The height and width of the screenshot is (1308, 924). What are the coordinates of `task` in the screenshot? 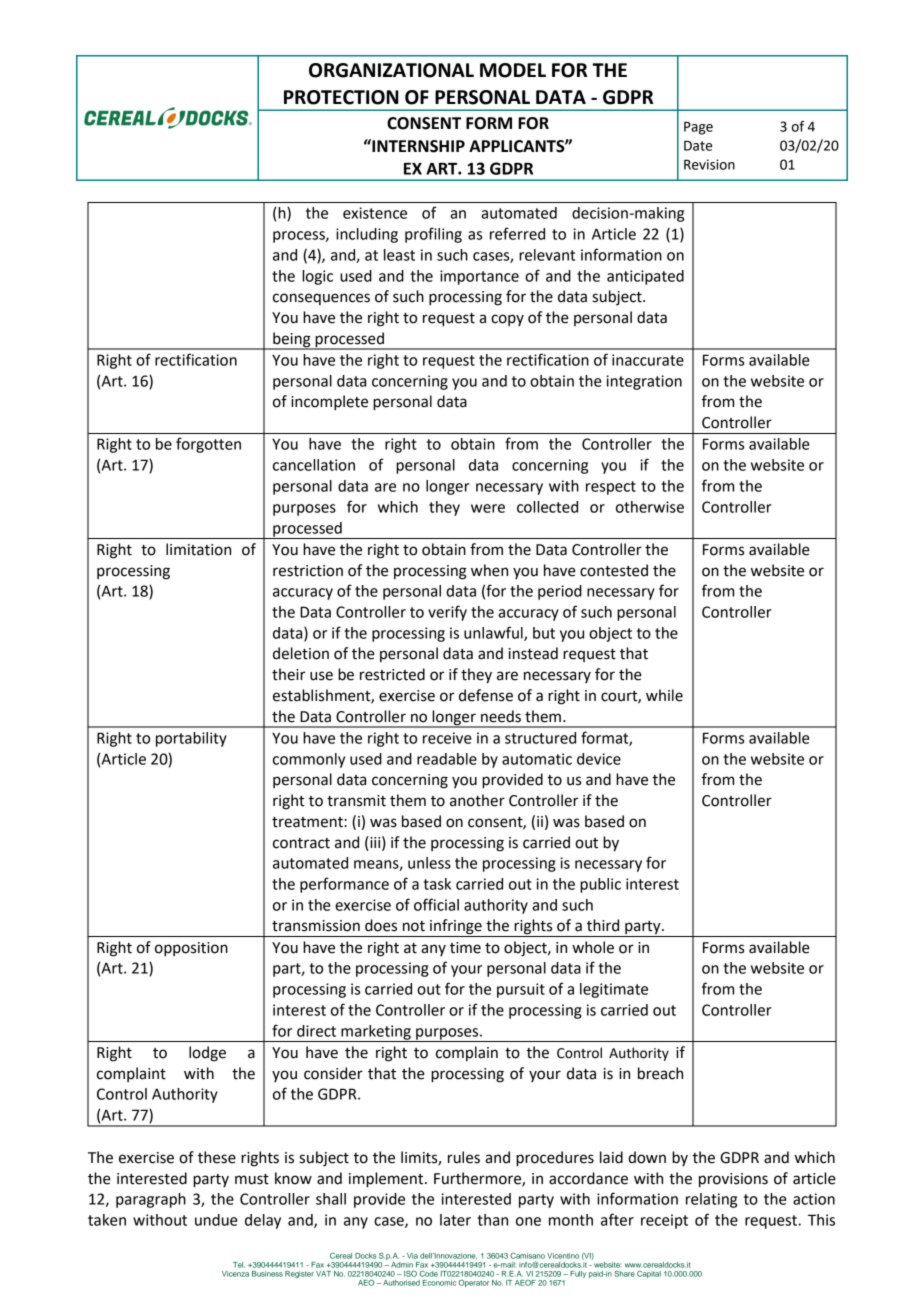 It's located at (437, 884).
